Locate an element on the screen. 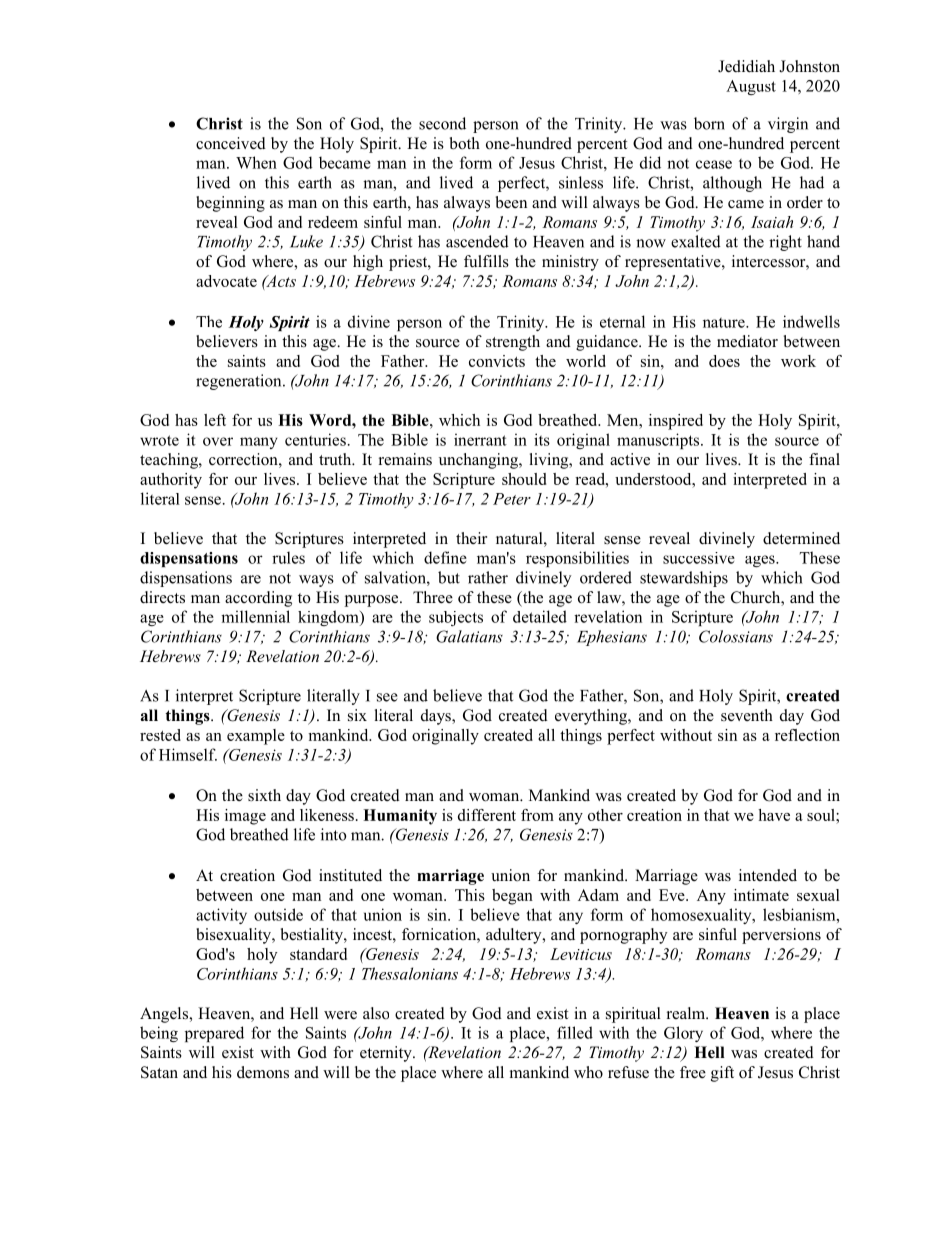  rather is located at coordinates (488, 577).
